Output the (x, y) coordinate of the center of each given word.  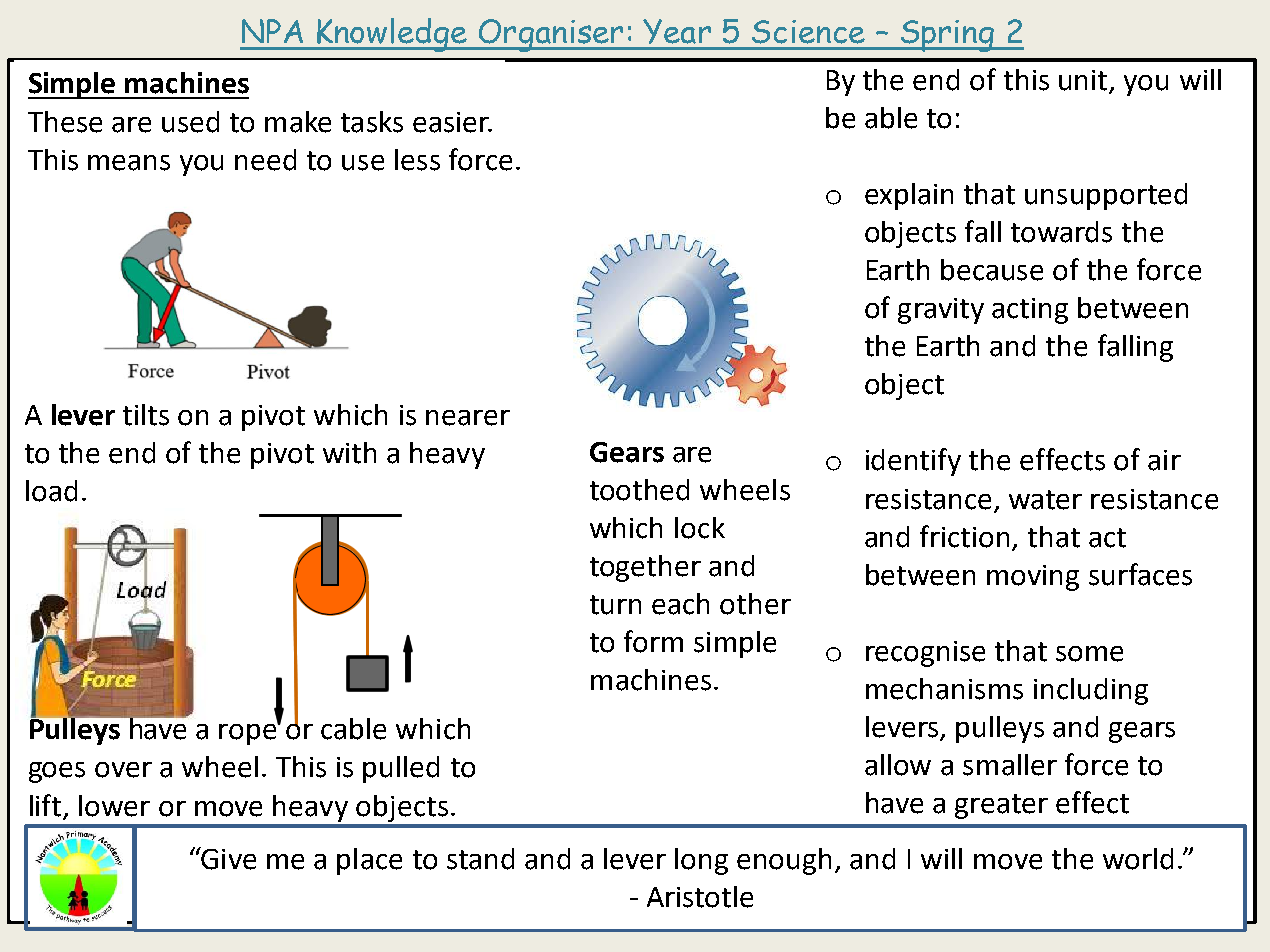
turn (615, 605)
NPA (272, 31)
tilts (146, 415)
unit (1083, 80)
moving (1033, 578)
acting (1030, 311)
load (51, 491)
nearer (468, 418)
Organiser (551, 35)
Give (227, 858)
